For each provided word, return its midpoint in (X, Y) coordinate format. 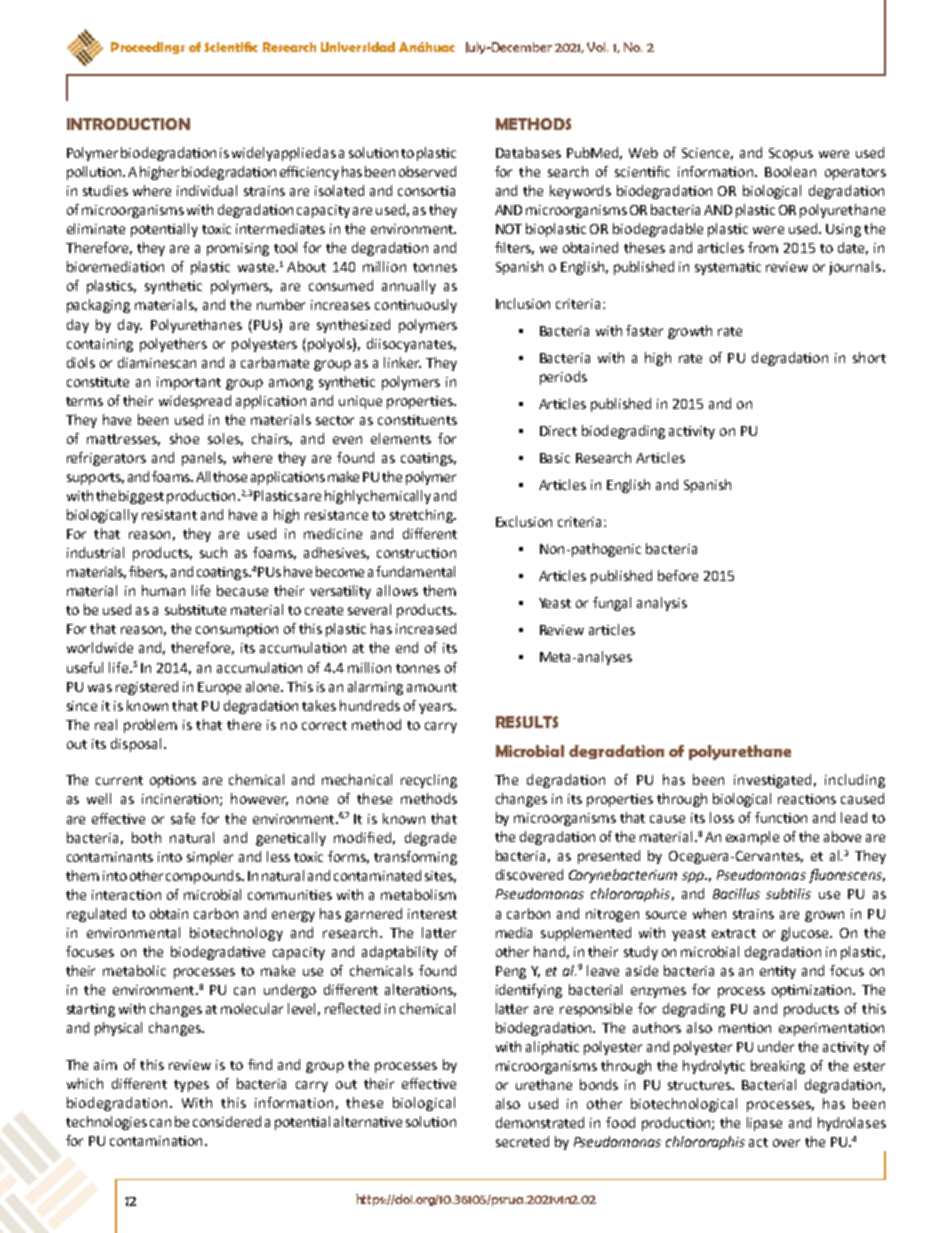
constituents (417, 420)
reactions (807, 799)
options (173, 781)
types (191, 1086)
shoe (184, 438)
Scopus (791, 154)
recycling (429, 781)
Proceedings (148, 48)
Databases (528, 152)
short (869, 357)
